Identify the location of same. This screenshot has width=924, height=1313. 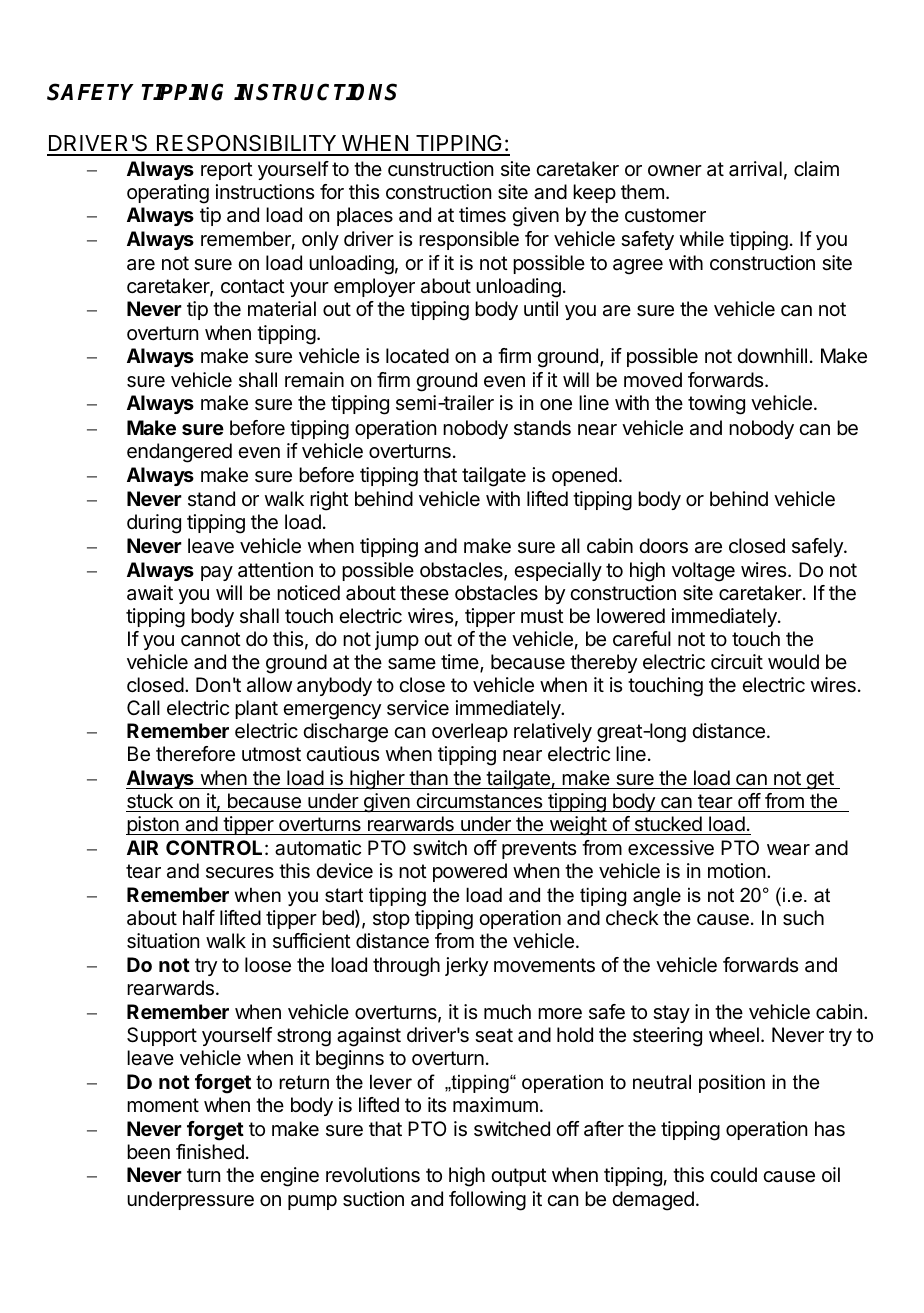
(412, 664).
